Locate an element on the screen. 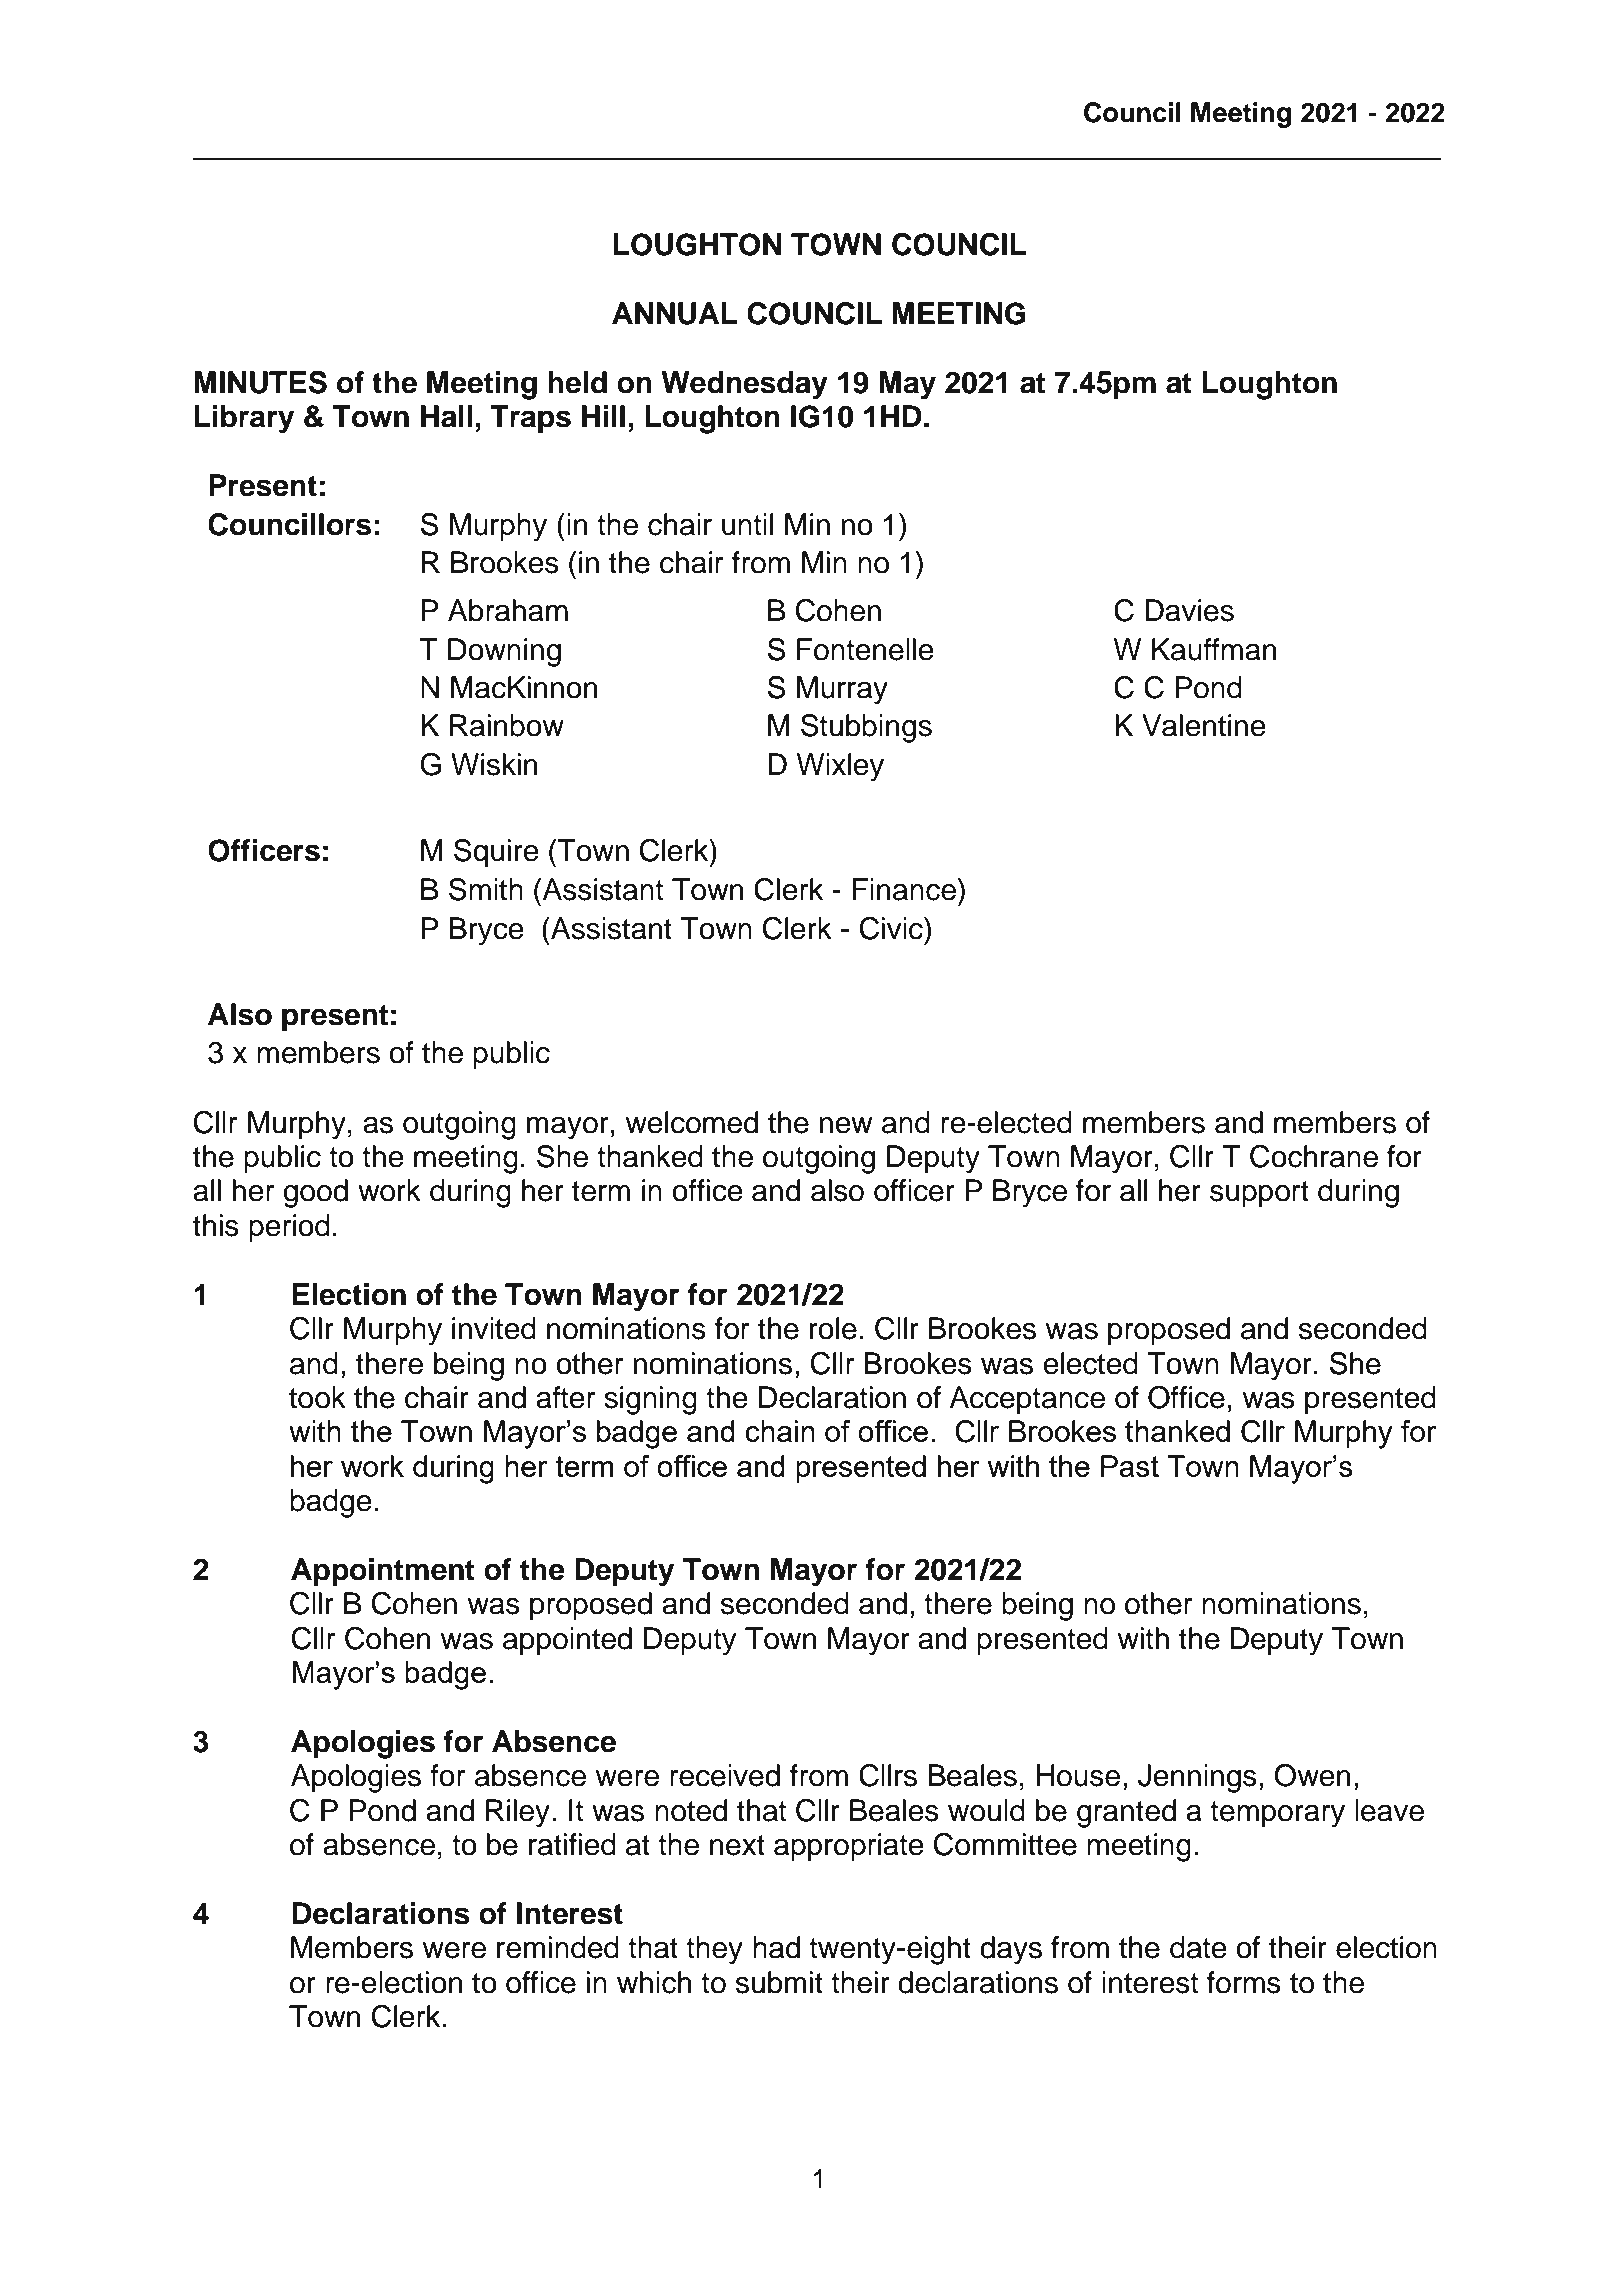 The height and width of the screenshot is (2290, 1619). Finance is located at coordinates (904, 889).
